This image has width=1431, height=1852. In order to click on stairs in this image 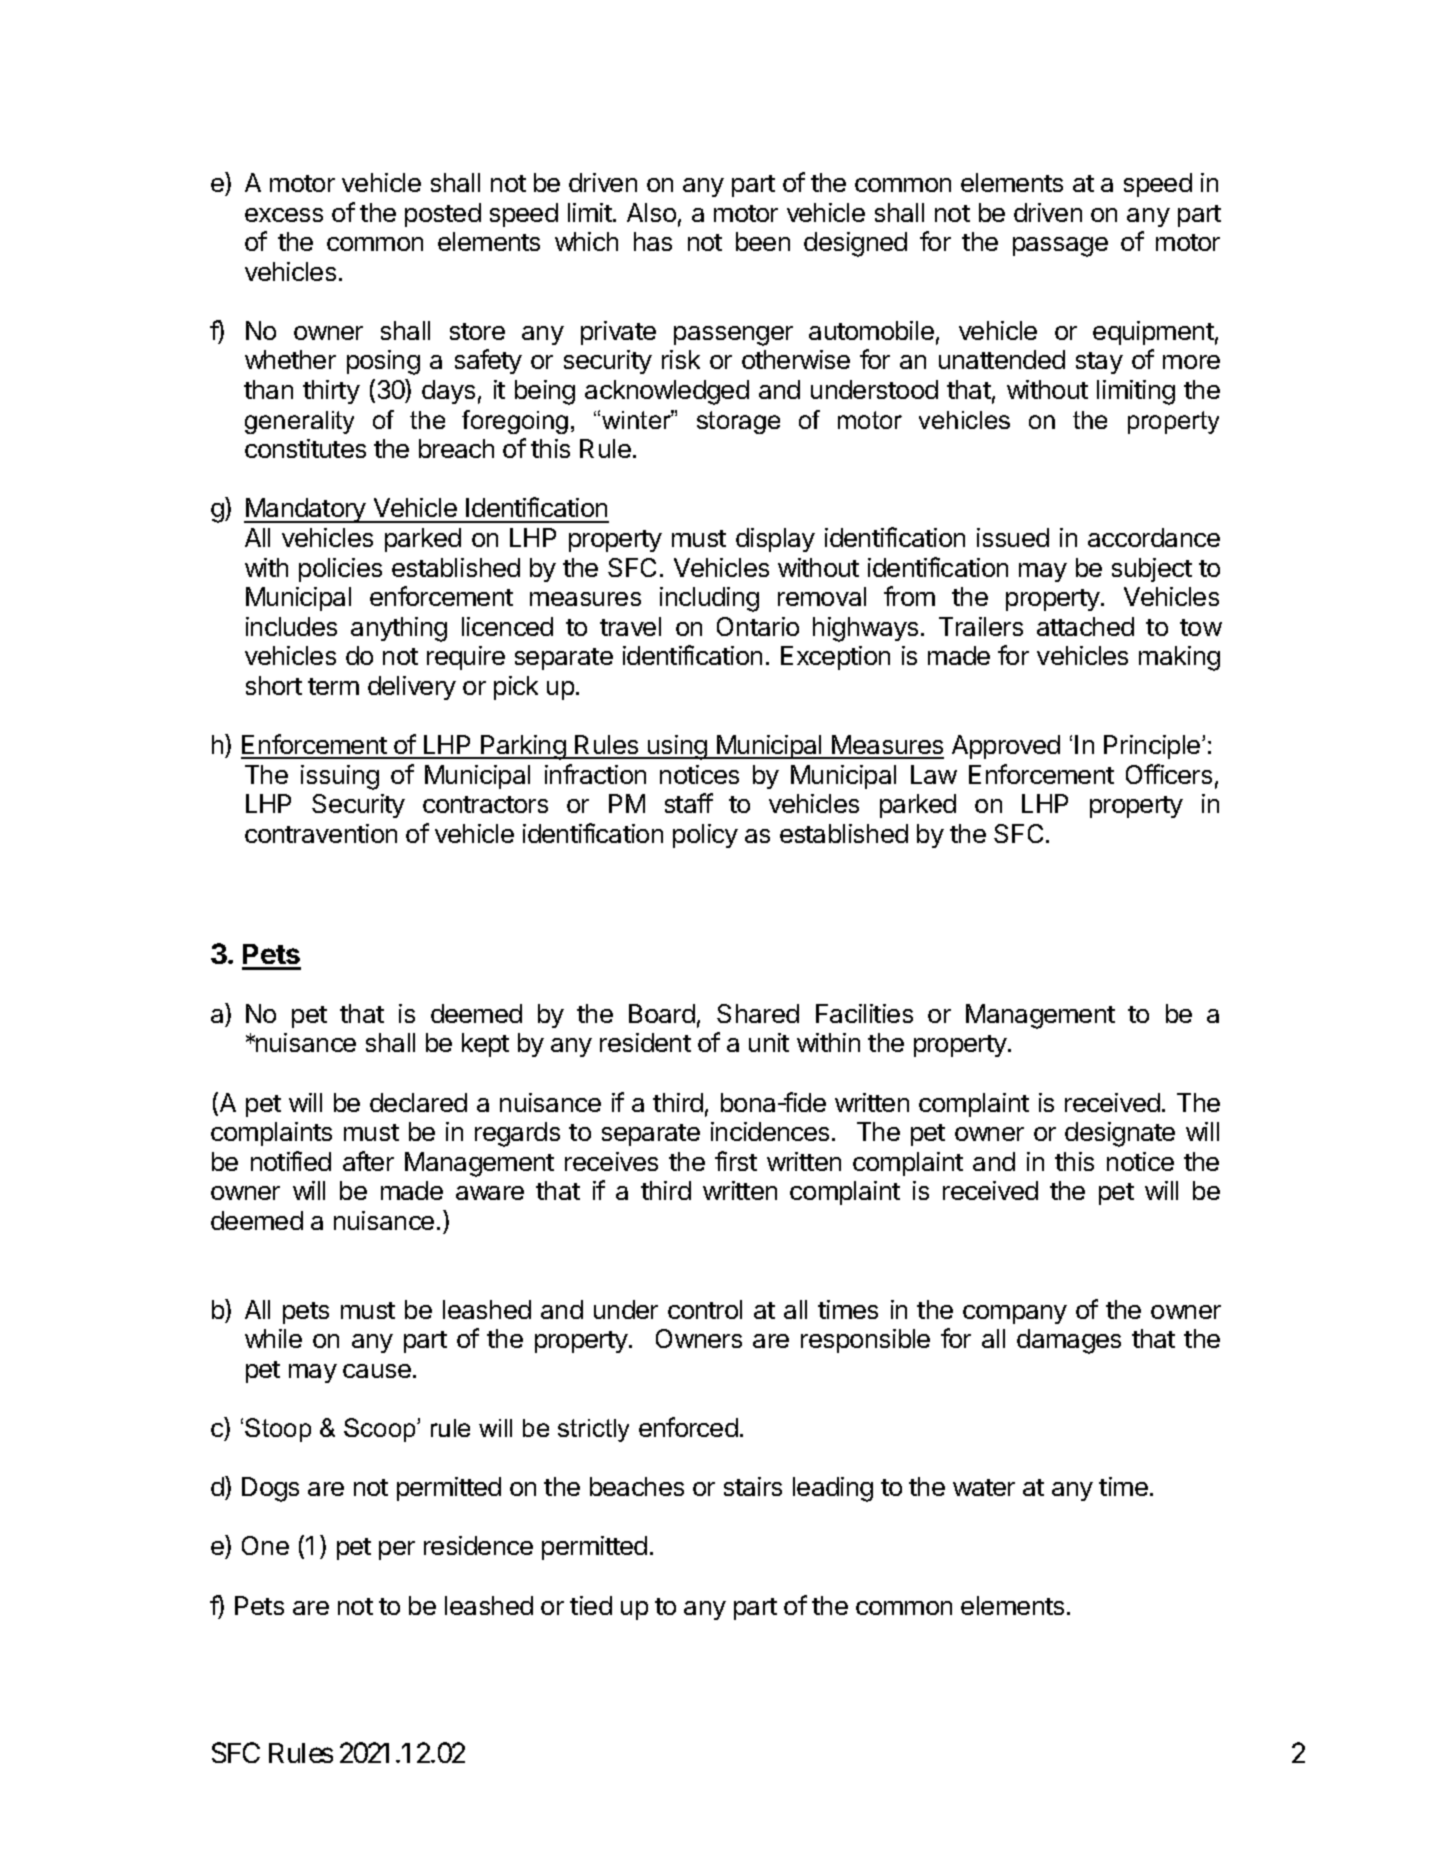, I will do `click(753, 1486)`.
